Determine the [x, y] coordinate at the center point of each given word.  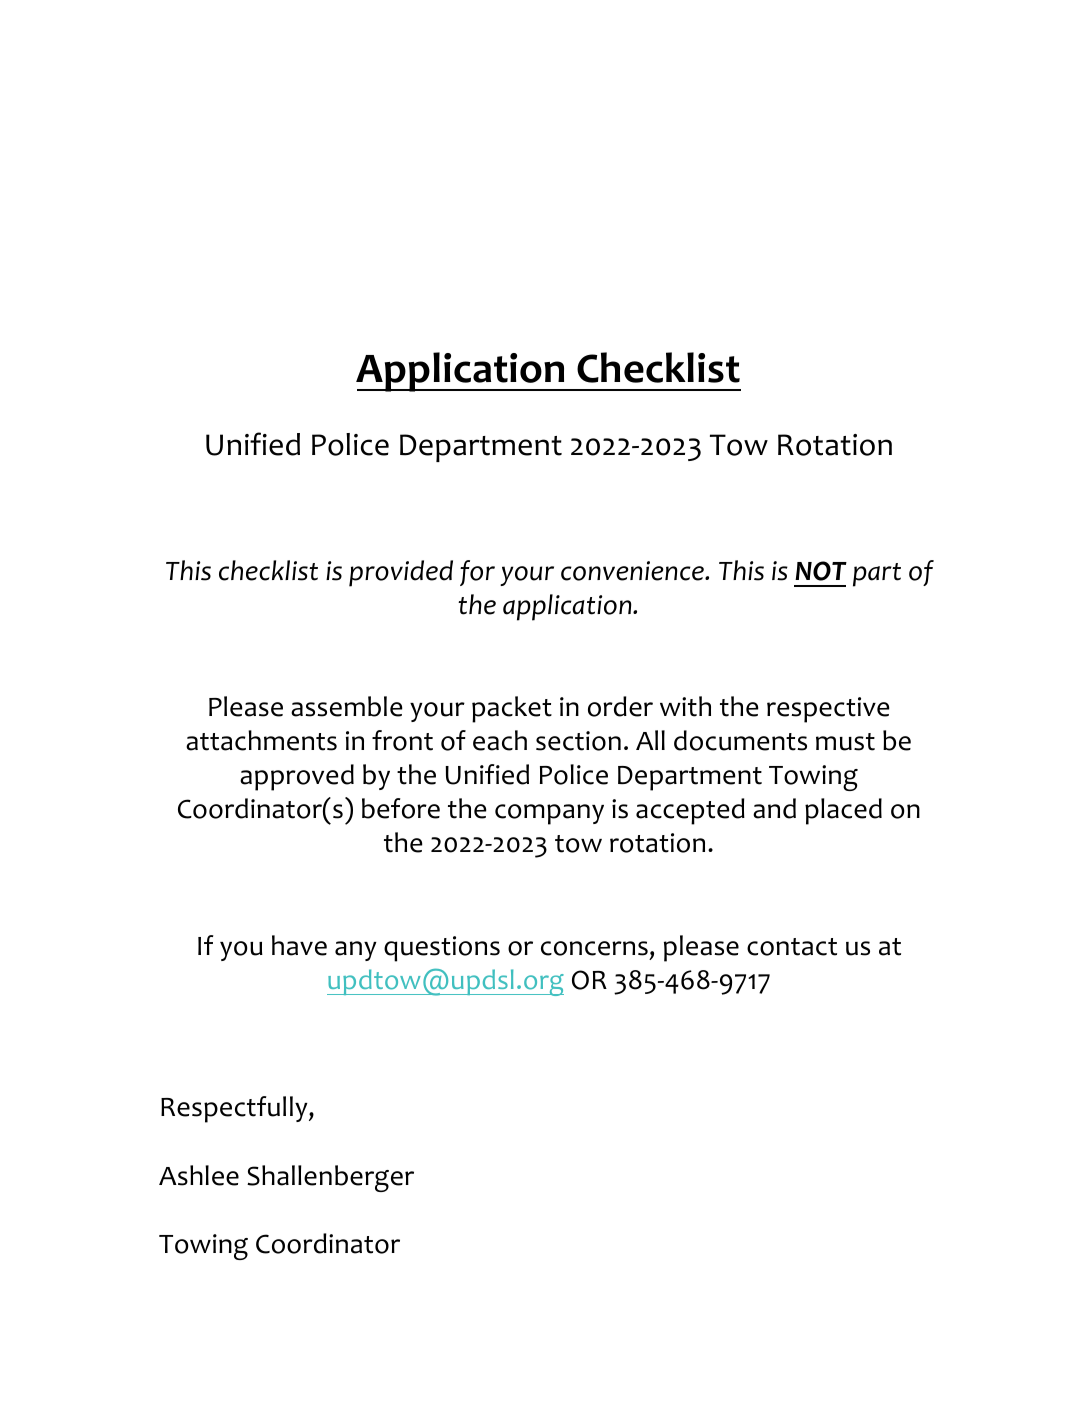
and [774, 808]
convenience [633, 571]
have [299, 945]
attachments [261, 740]
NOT [821, 571]
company [549, 814]
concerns [594, 948]
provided [401, 573]
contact [792, 947]
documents [740, 740]
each [500, 740]
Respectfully [235, 1109]
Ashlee [199, 1175]
